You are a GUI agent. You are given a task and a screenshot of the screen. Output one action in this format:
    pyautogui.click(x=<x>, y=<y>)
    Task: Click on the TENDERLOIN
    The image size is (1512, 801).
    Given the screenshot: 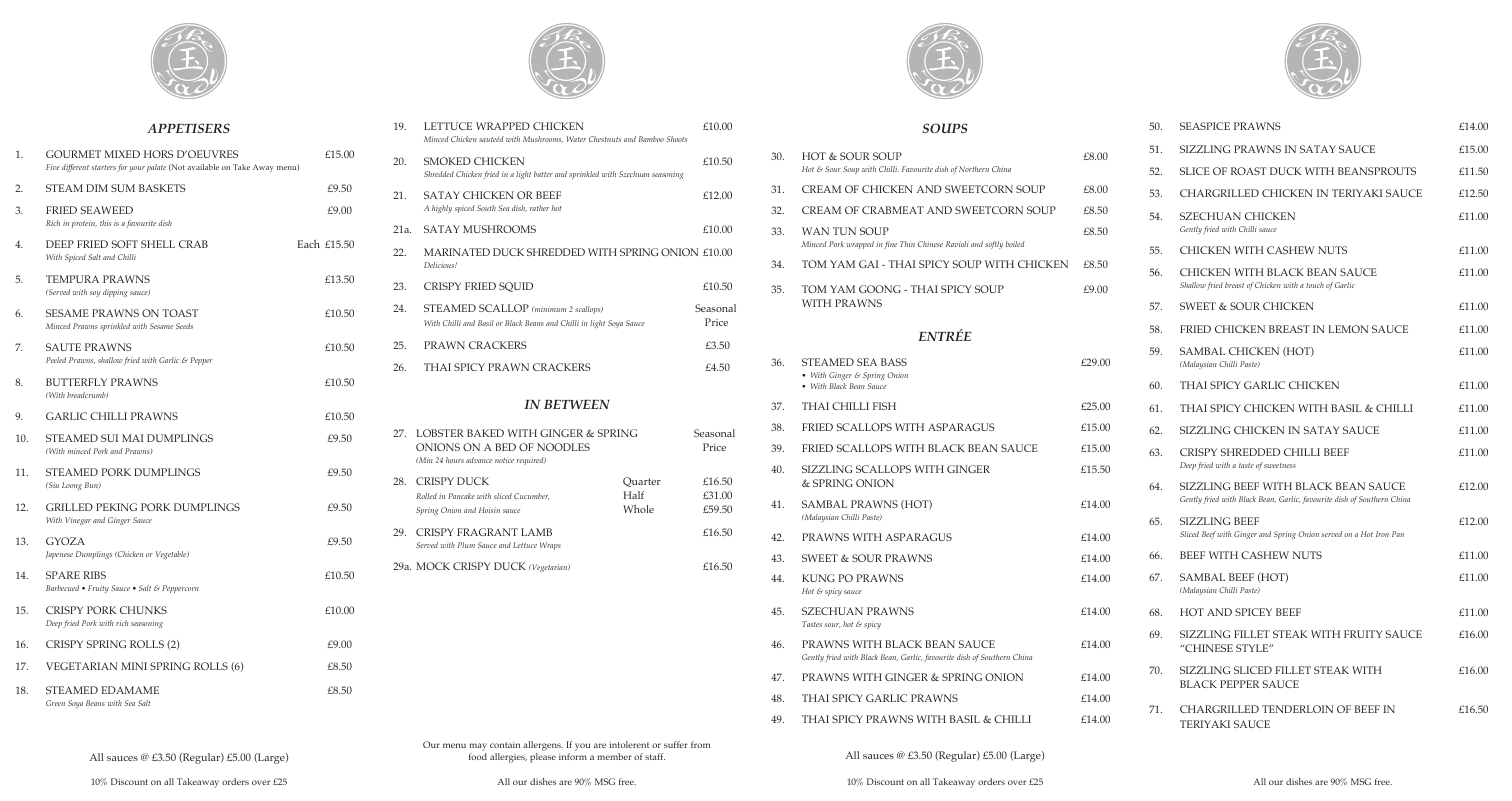 What is the action you would take?
    pyautogui.click(x=1297, y=709)
